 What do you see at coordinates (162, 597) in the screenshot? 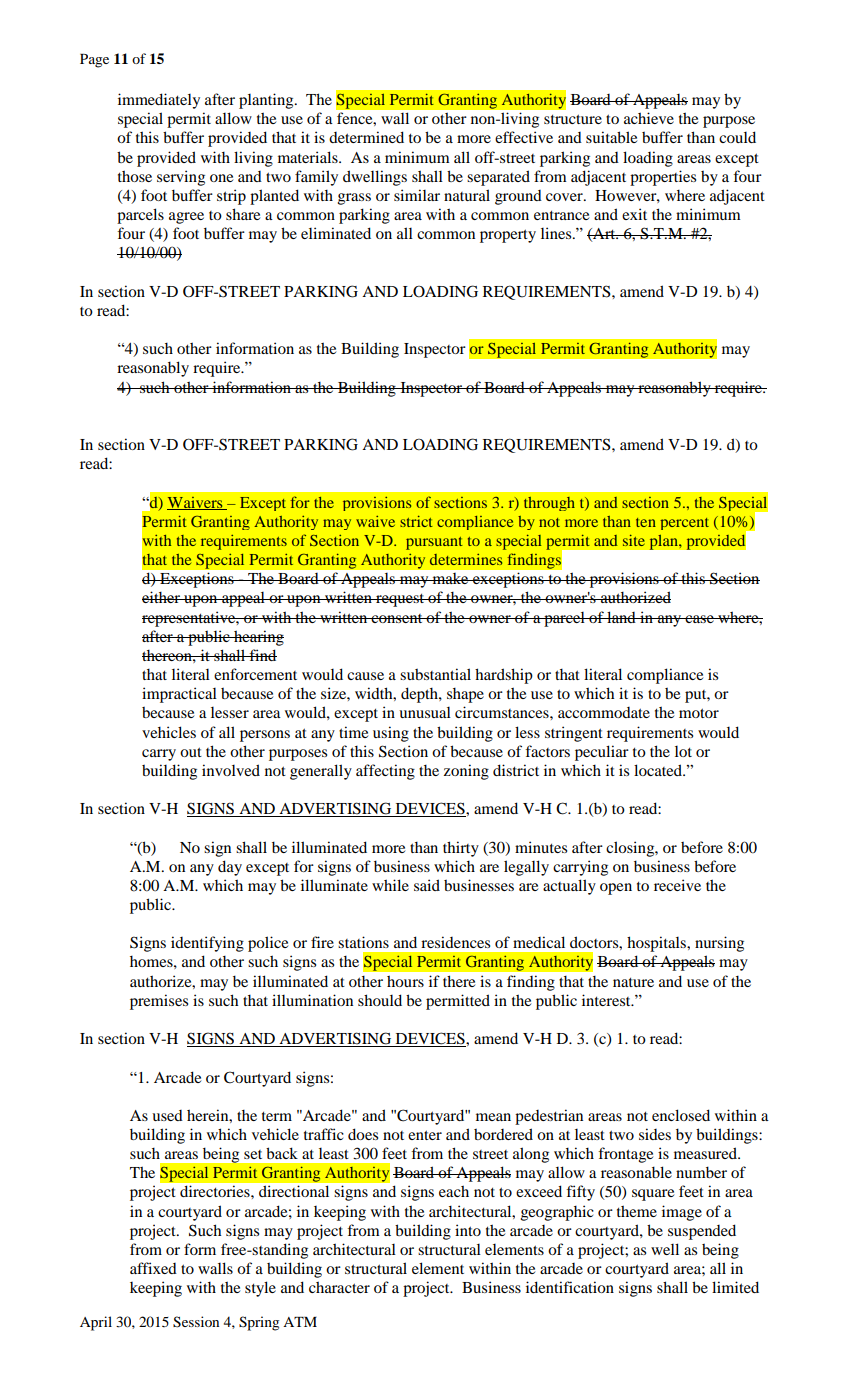
I see `either` at bounding box center [162, 597].
